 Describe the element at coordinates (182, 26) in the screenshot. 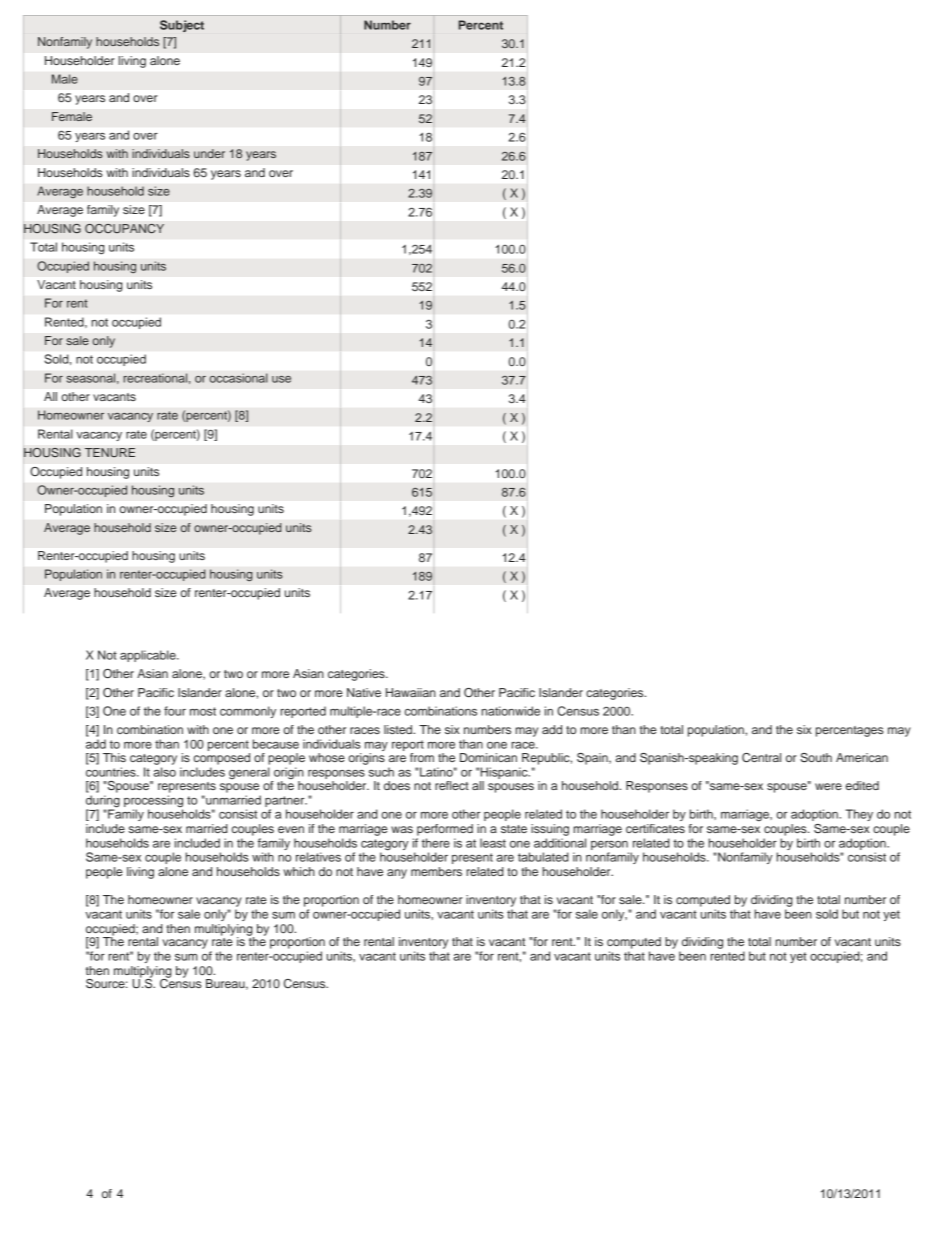

I see `Subject` at that location.
